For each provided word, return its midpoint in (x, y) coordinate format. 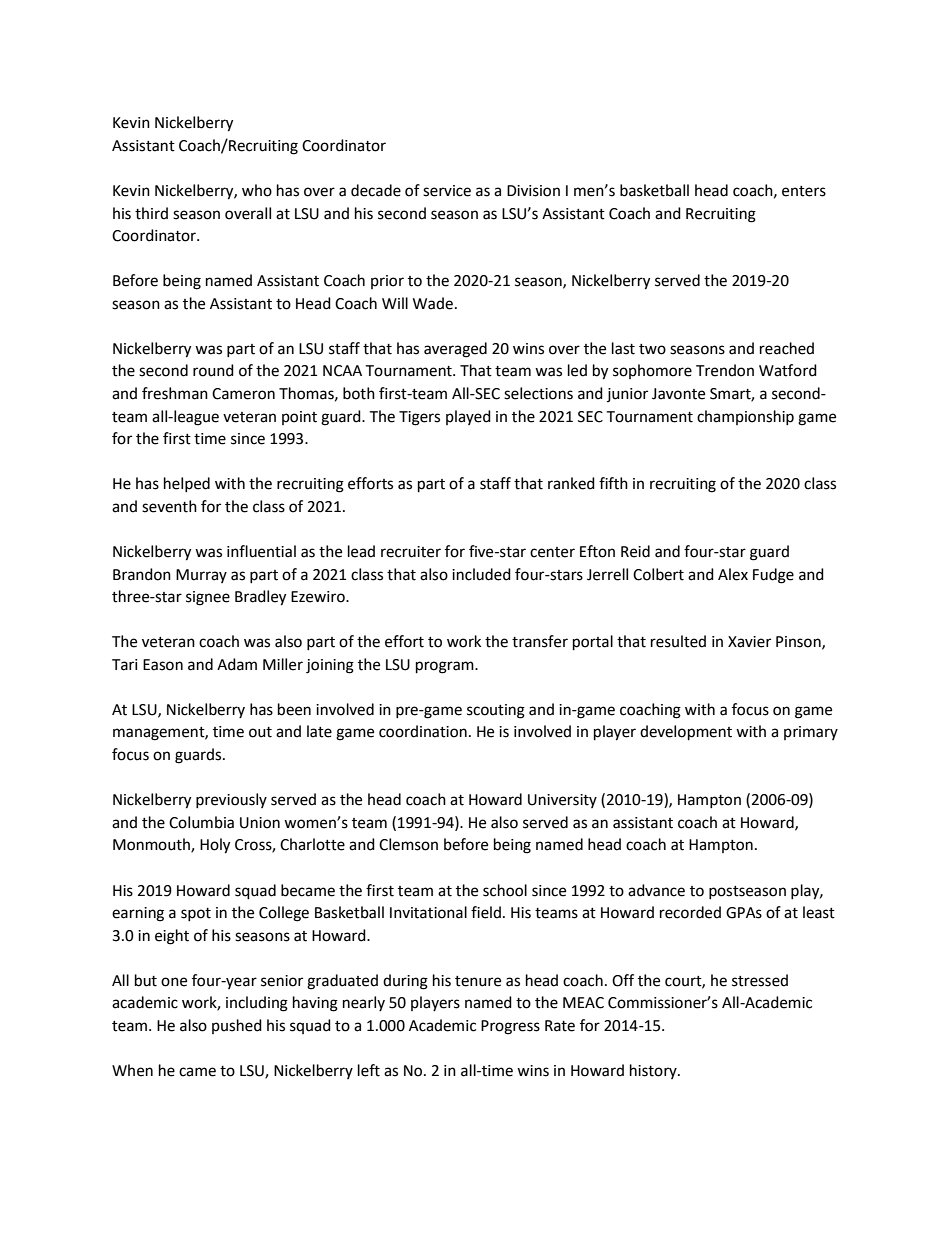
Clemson (408, 844)
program (446, 667)
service (447, 191)
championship (745, 417)
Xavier (749, 642)
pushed (237, 1026)
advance (656, 890)
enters (804, 191)
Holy (215, 846)
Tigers (419, 418)
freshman (175, 393)
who (257, 190)
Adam (237, 664)
